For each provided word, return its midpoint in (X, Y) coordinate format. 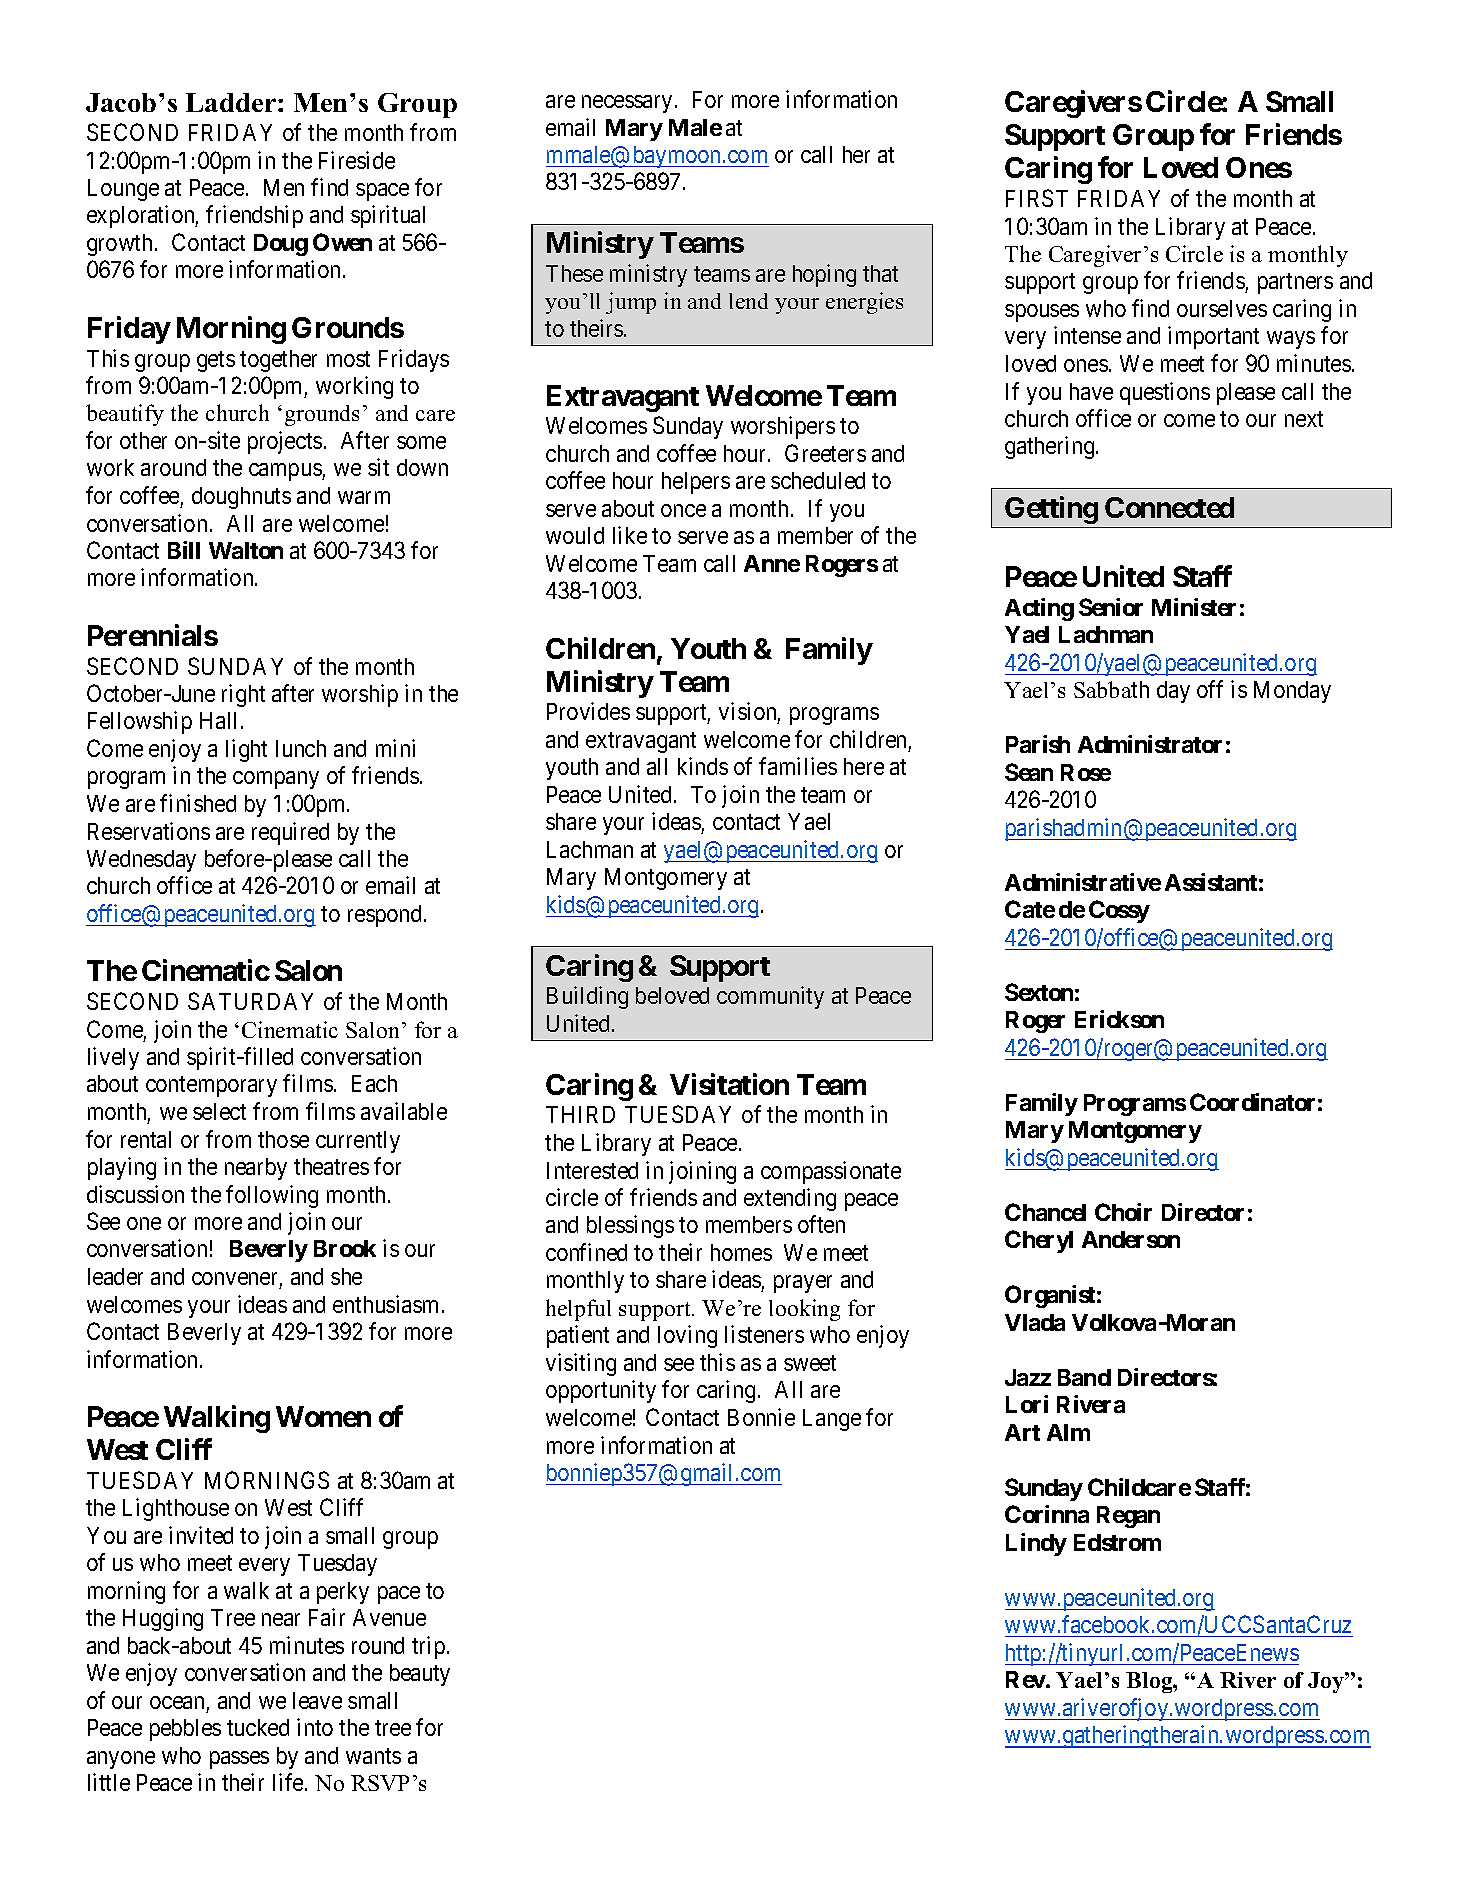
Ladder (232, 102)
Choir (1123, 1212)
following (272, 1196)
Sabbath (1111, 689)
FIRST (1037, 198)
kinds (703, 766)
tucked (258, 1727)
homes (741, 1252)
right (243, 695)
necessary (627, 104)
